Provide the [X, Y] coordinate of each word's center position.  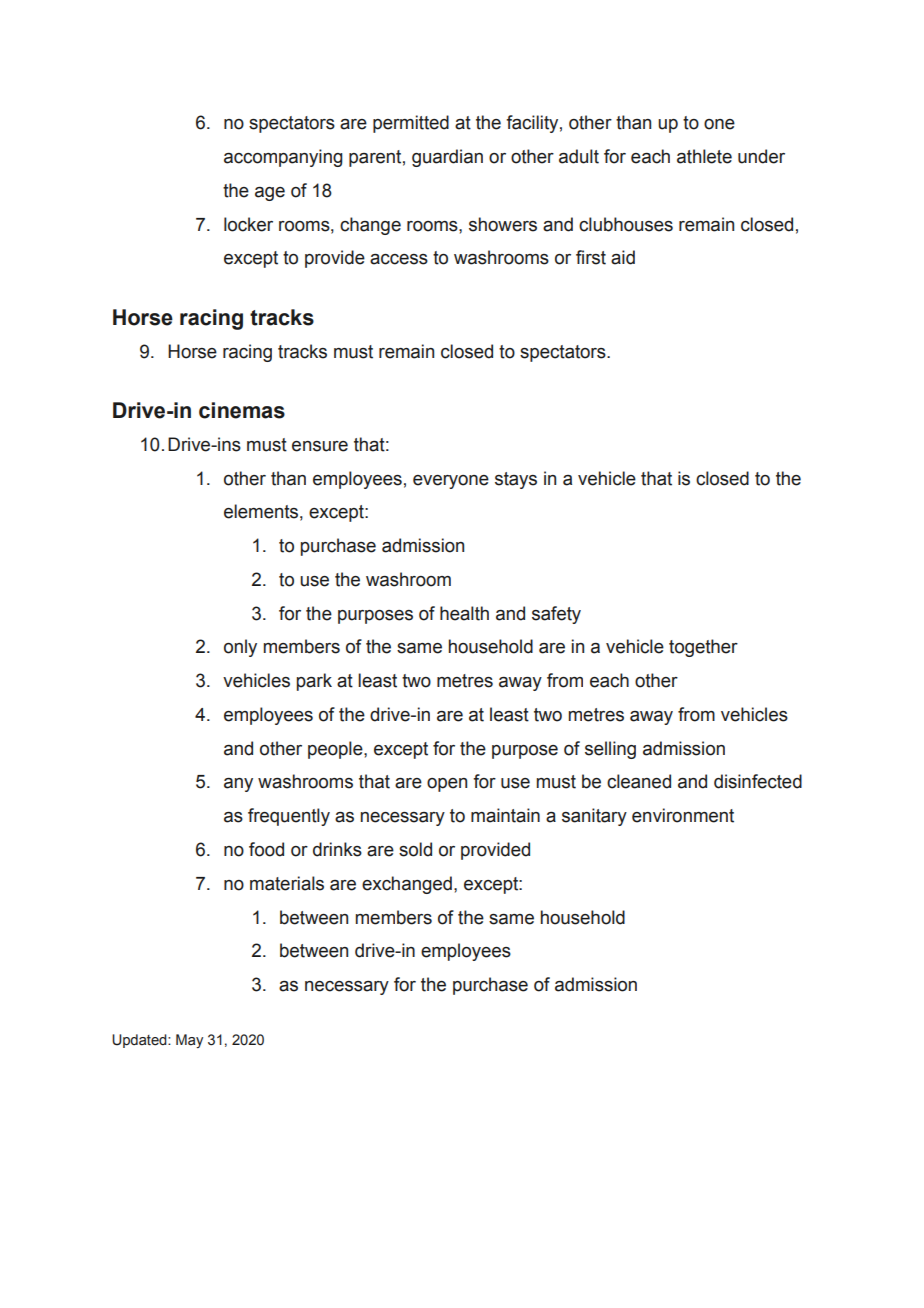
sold [415, 849]
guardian [447, 158]
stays [516, 480]
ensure [320, 446]
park [314, 682]
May [189, 1041]
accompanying [283, 158]
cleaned [639, 781]
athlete [704, 156]
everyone [451, 482]
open [447, 785]
